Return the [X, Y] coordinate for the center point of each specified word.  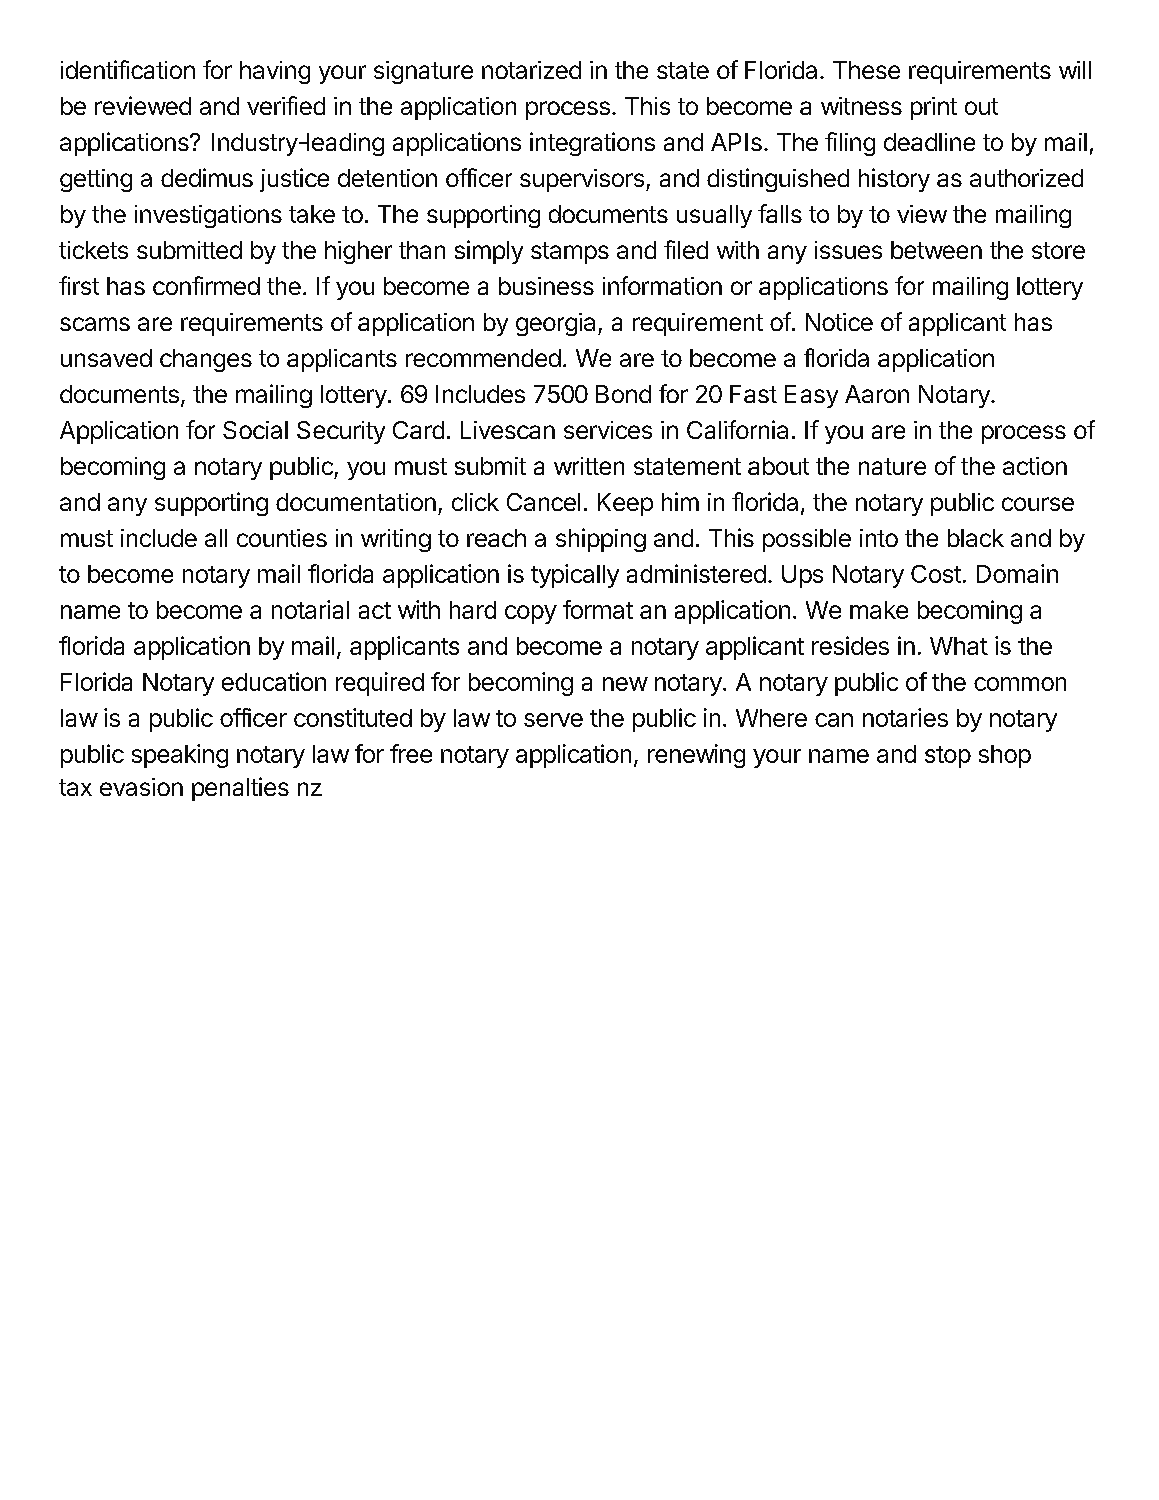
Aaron [877, 394]
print [934, 108]
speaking [180, 756]
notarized [531, 70]
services [608, 430]
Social [255, 430]
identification [128, 69]
